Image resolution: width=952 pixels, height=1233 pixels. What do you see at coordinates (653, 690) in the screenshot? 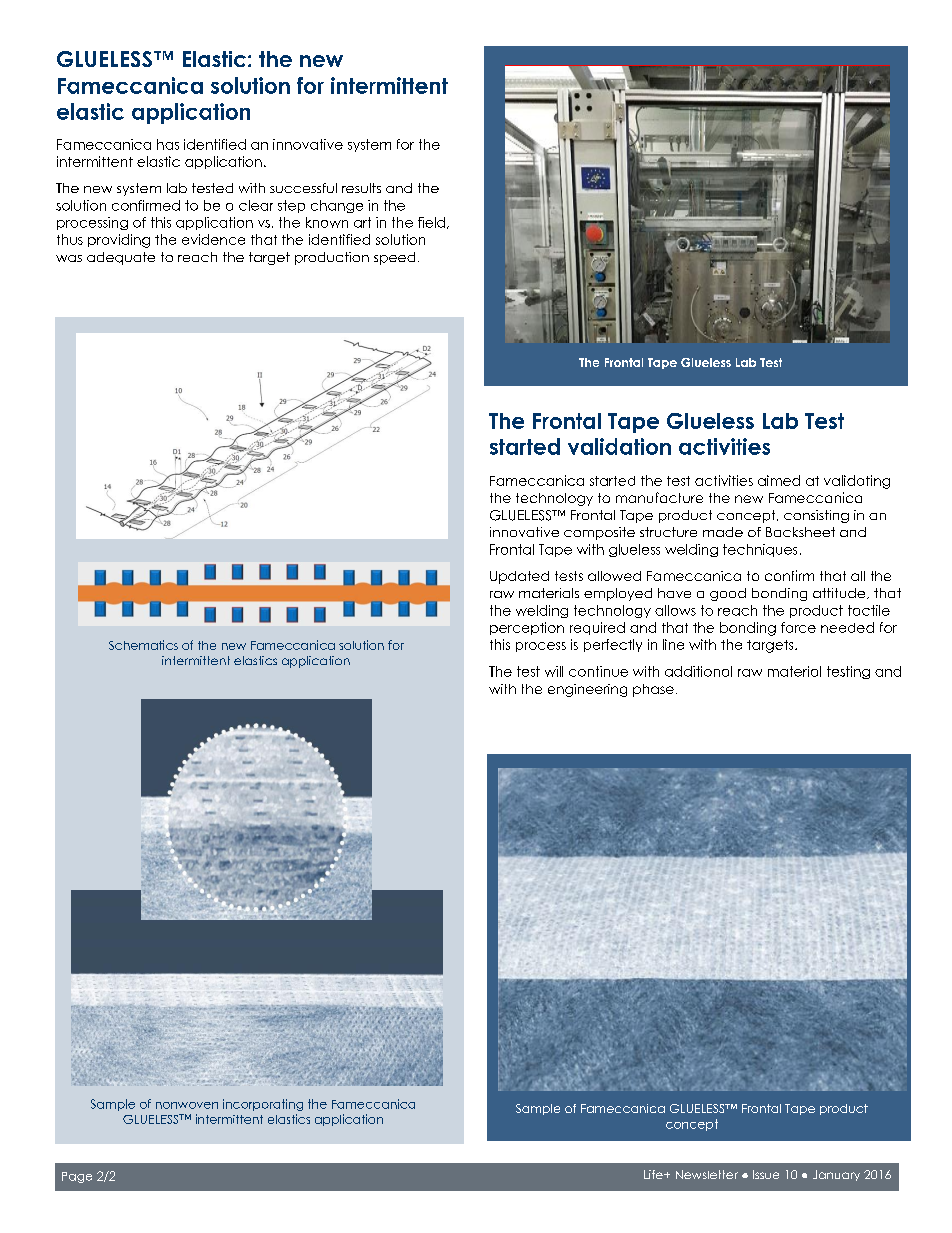
I see `phase` at bounding box center [653, 690].
